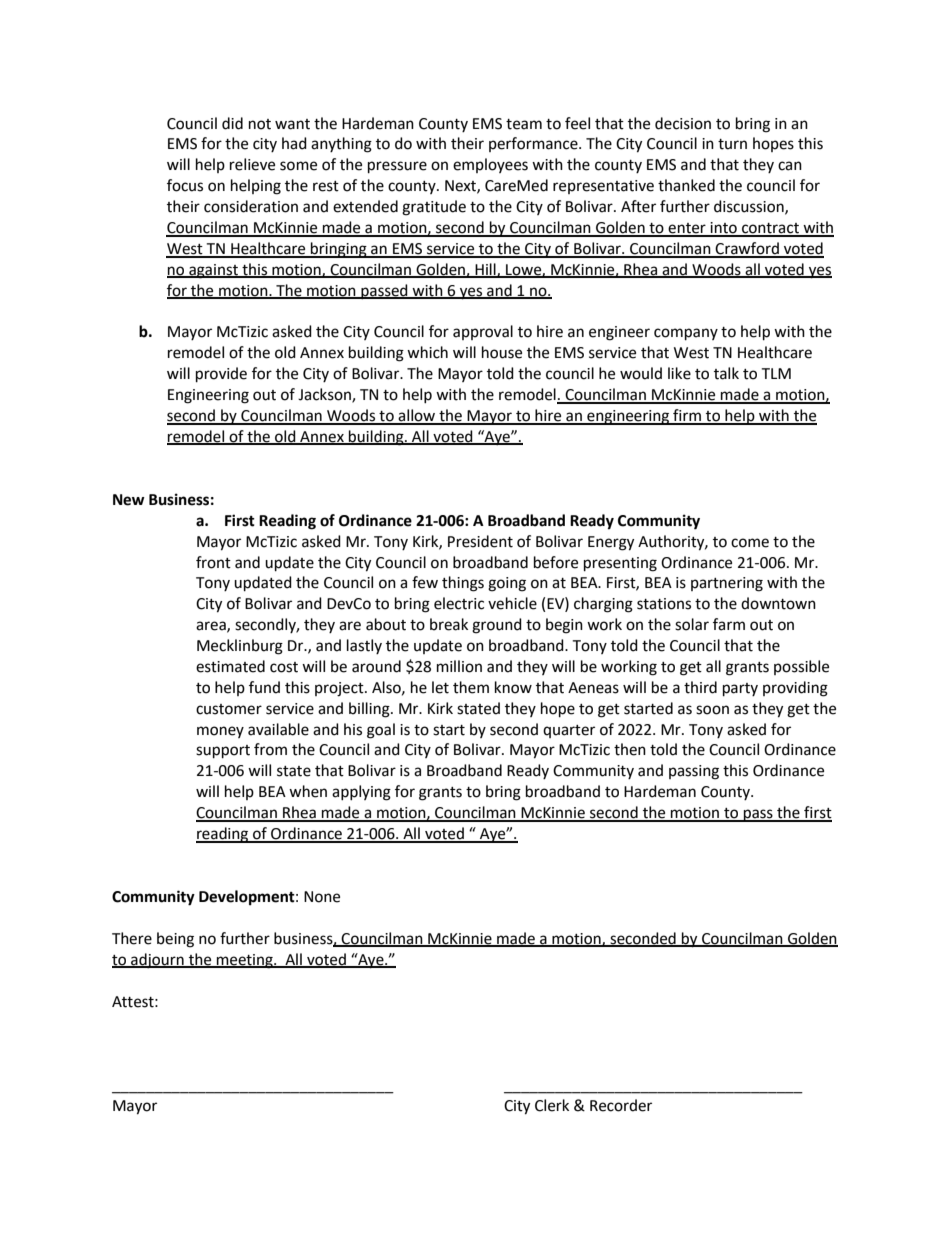 The width and height of the page is (952, 1233). I want to click on electric, so click(459, 603).
